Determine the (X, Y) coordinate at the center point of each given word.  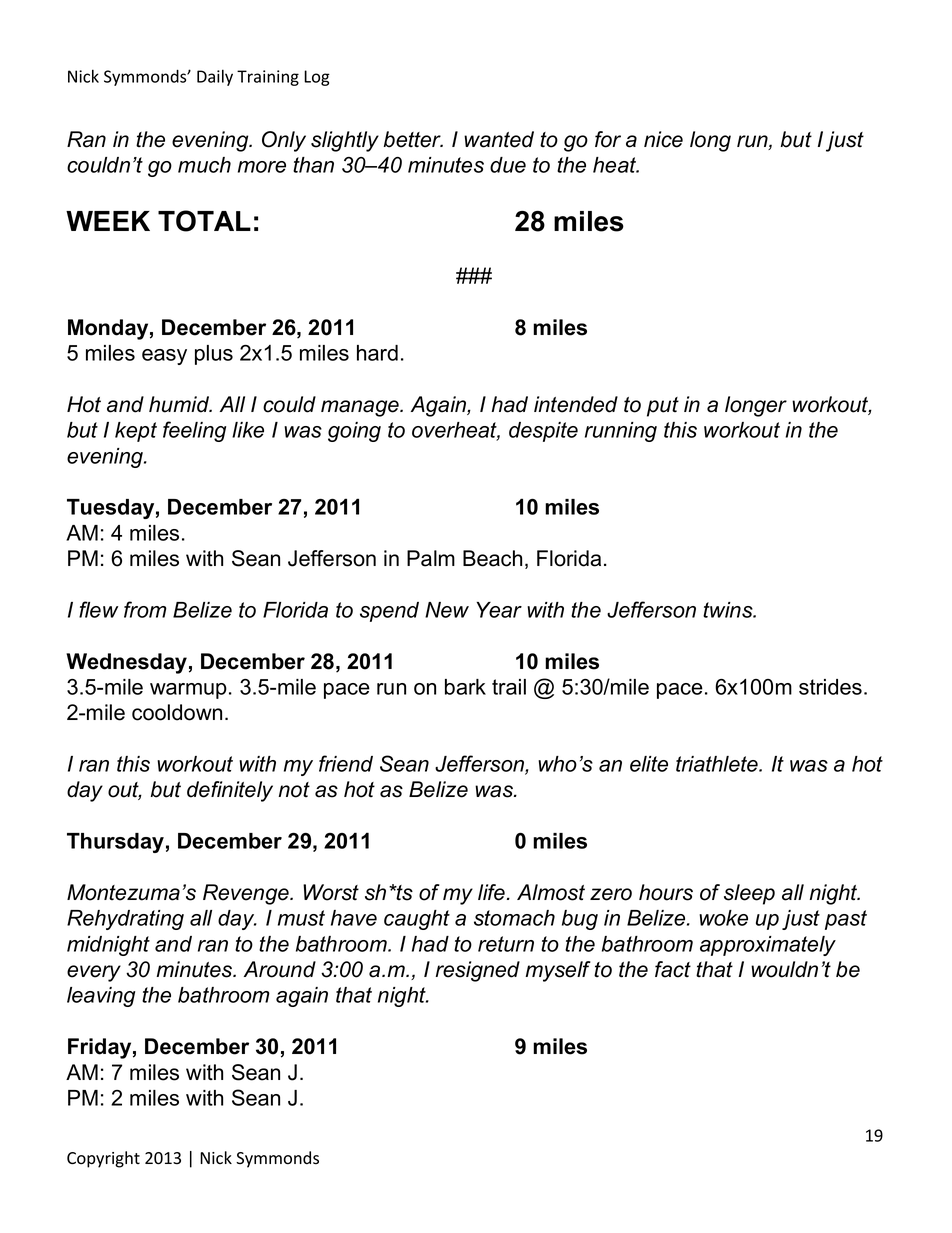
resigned (478, 971)
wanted (499, 139)
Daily (215, 77)
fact (673, 969)
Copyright (103, 1159)
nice (663, 139)
